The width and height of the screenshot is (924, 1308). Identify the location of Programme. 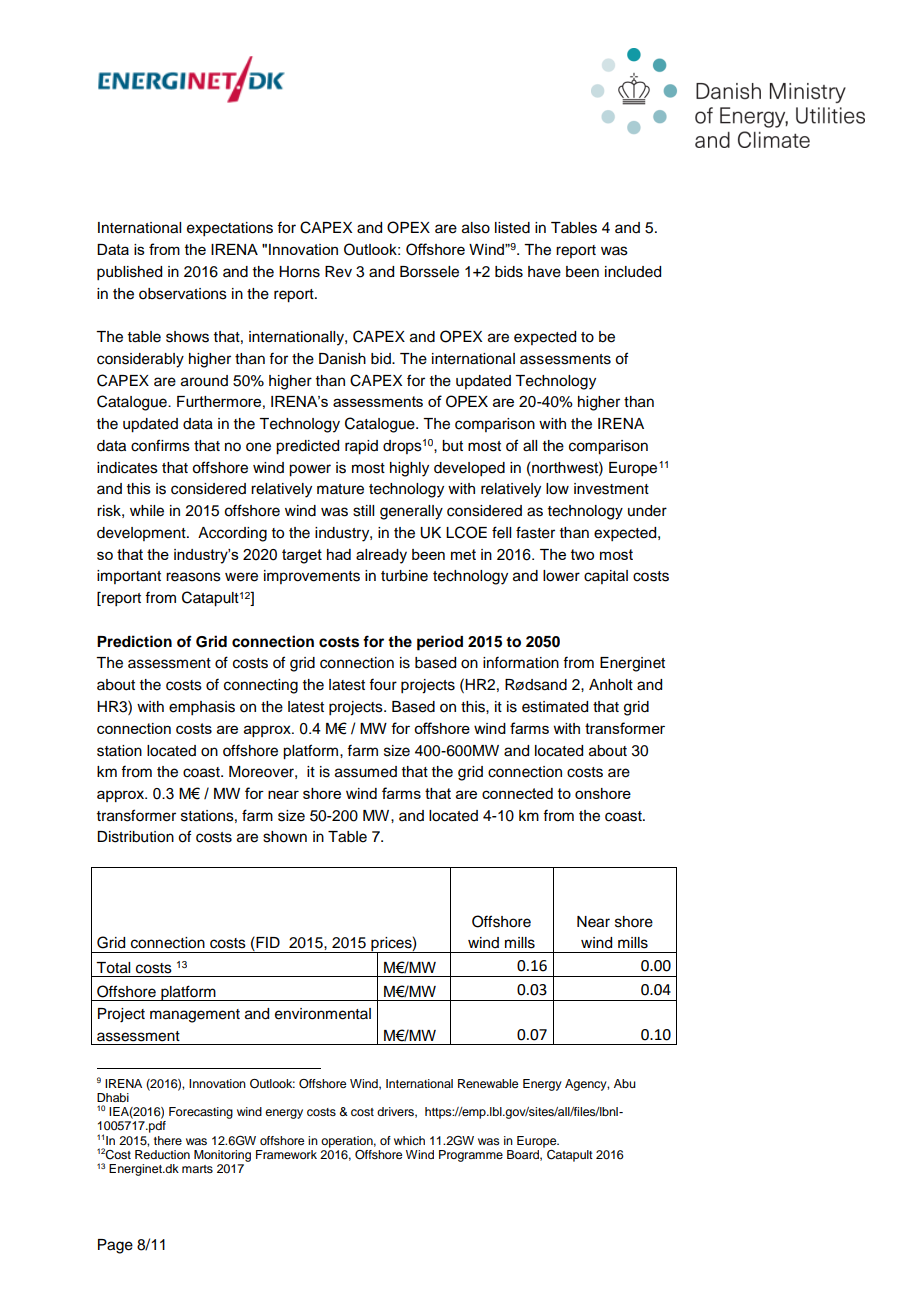
(471, 1156).
